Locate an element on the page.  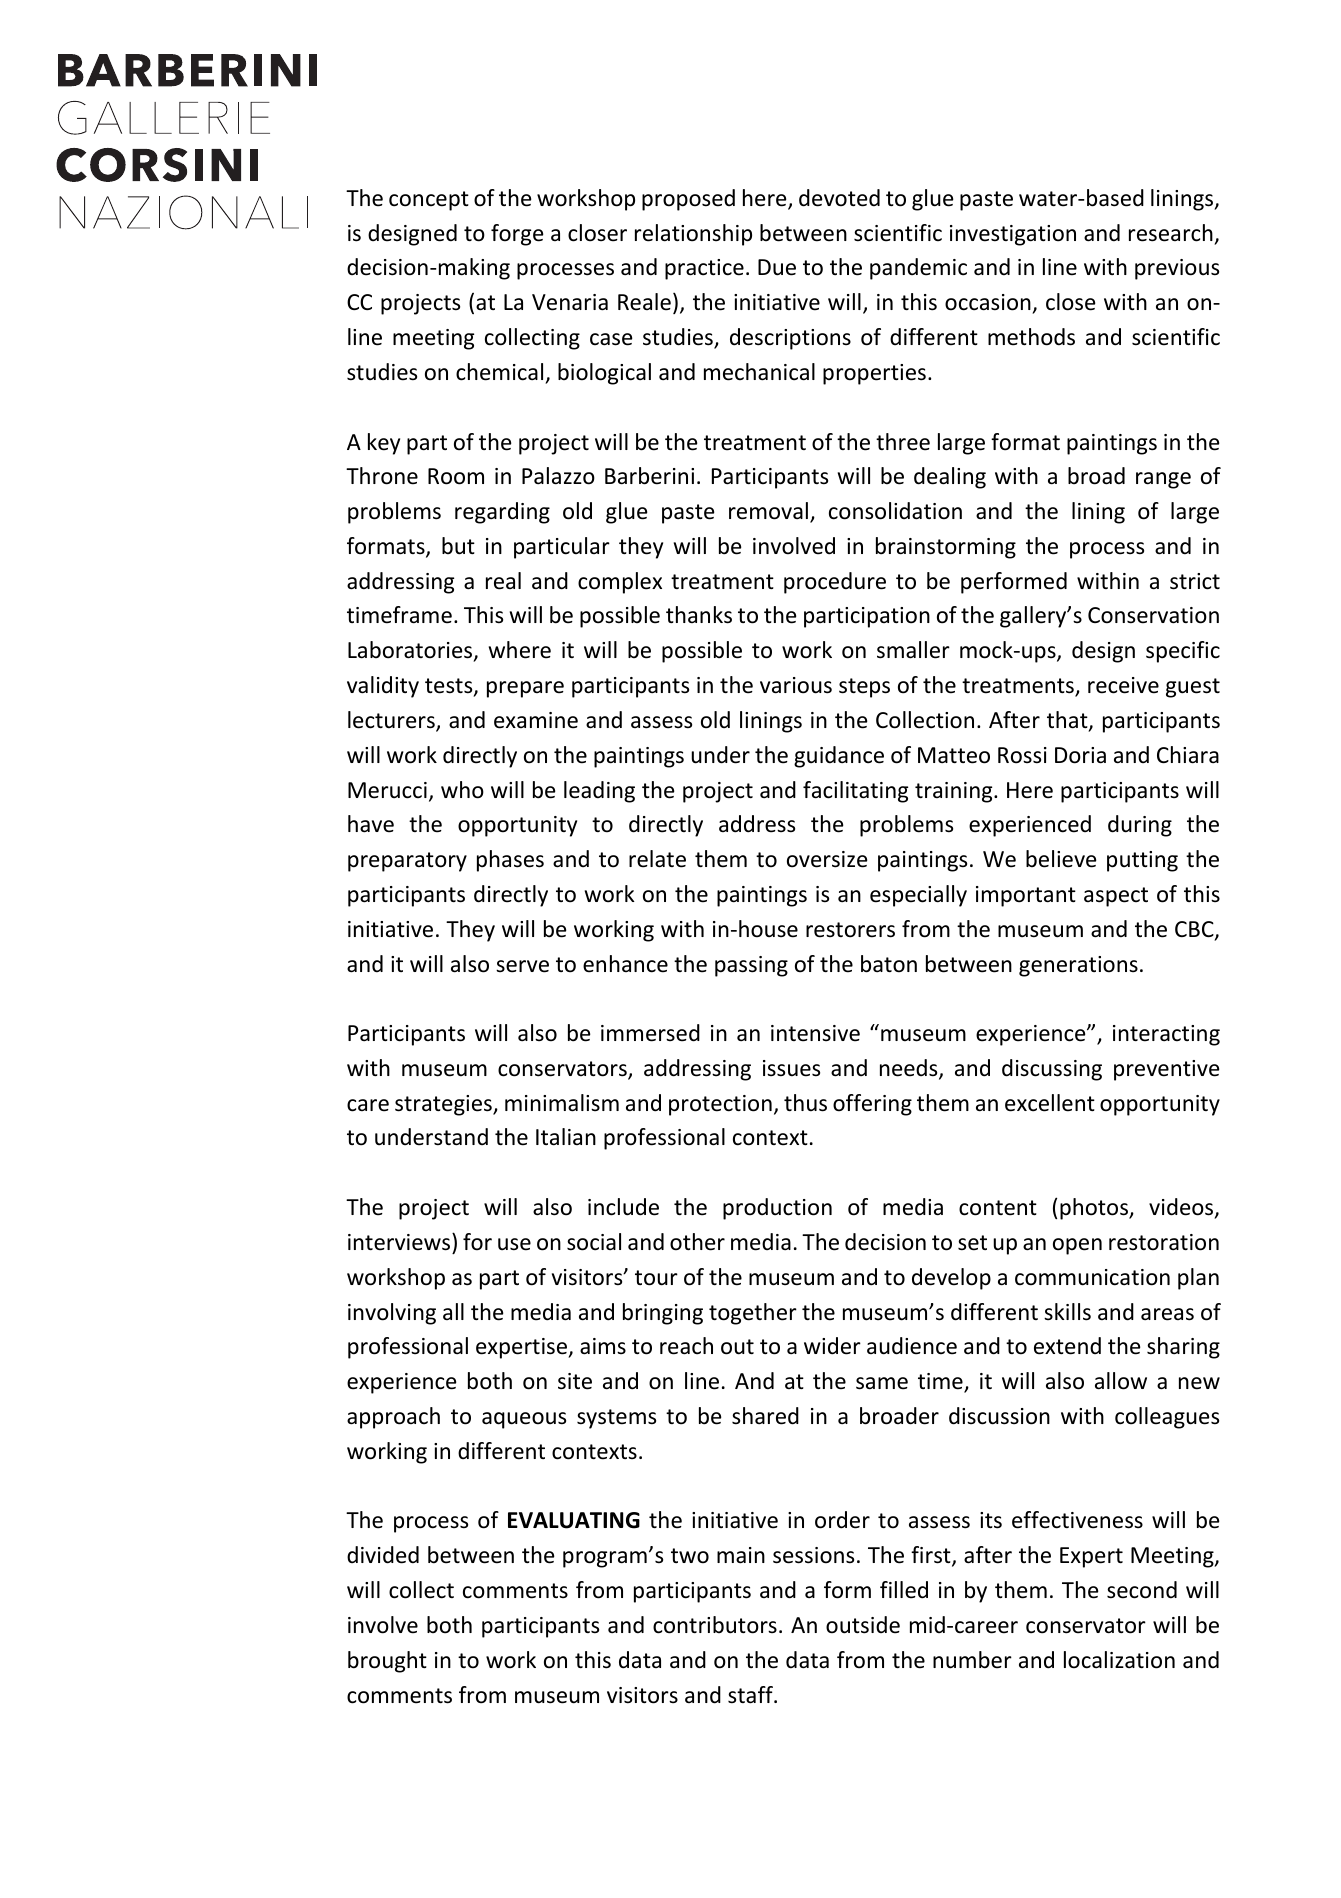
generations is located at coordinates (1078, 966).
